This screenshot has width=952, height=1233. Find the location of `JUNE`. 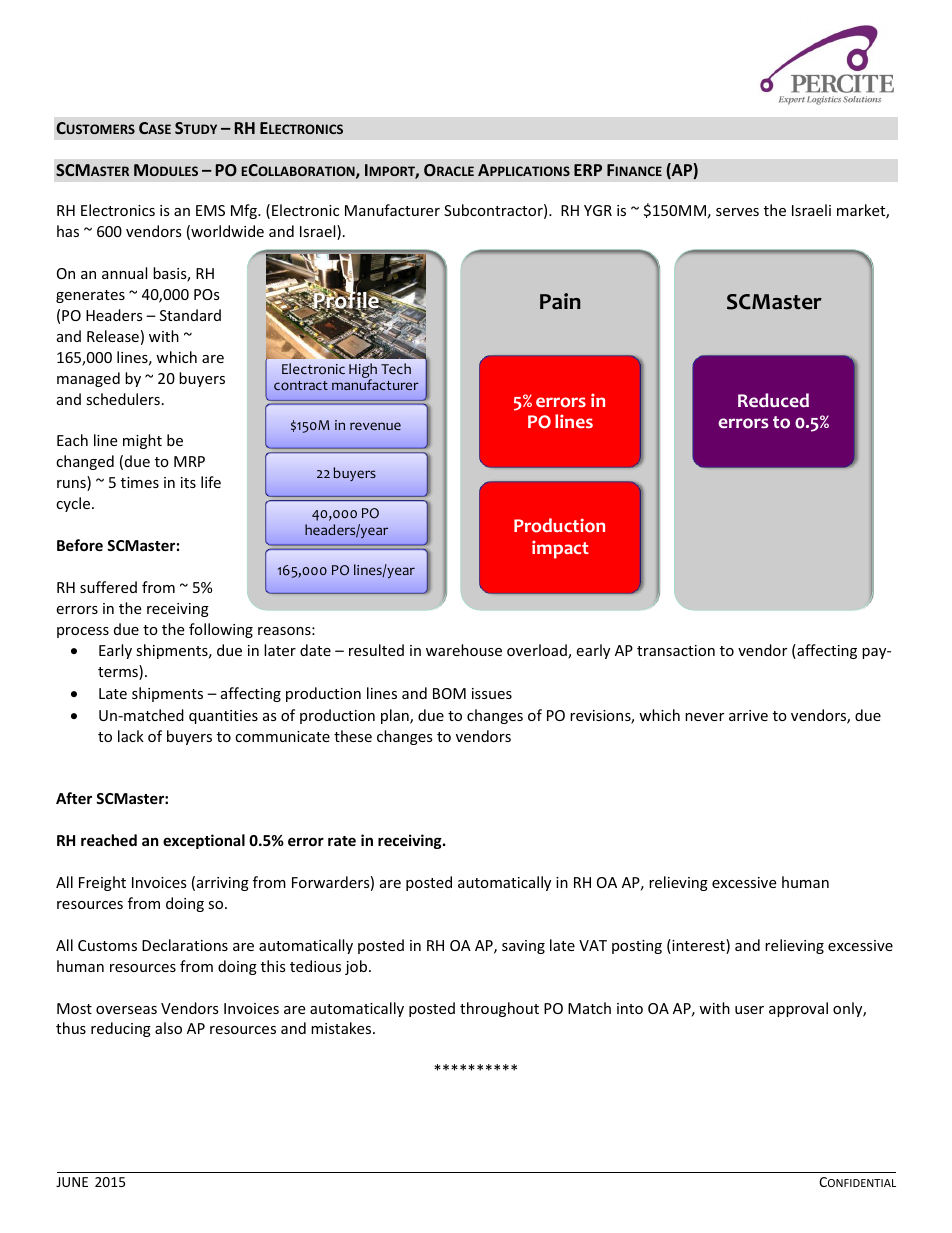

JUNE is located at coordinates (72, 1182).
